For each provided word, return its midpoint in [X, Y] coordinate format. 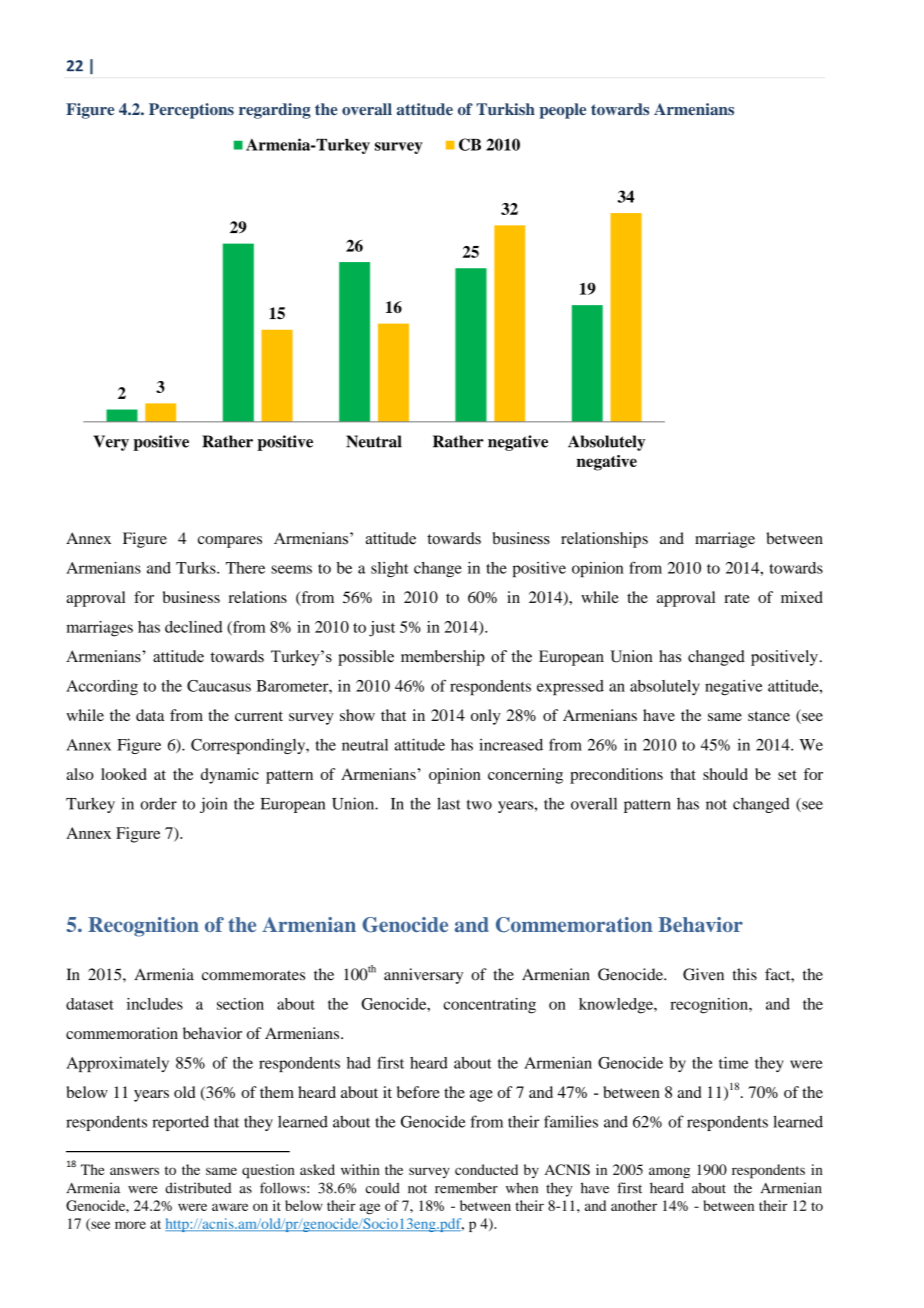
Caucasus [219, 686]
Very [111, 443]
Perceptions [191, 111]
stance [769, 716]
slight [390, 569]
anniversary [423, 976]
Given [703, 974]
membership [443, 658]
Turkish [505, 109]
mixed [802, 597]
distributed [198, 1188]
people [562, 111]
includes [155, 1004]
